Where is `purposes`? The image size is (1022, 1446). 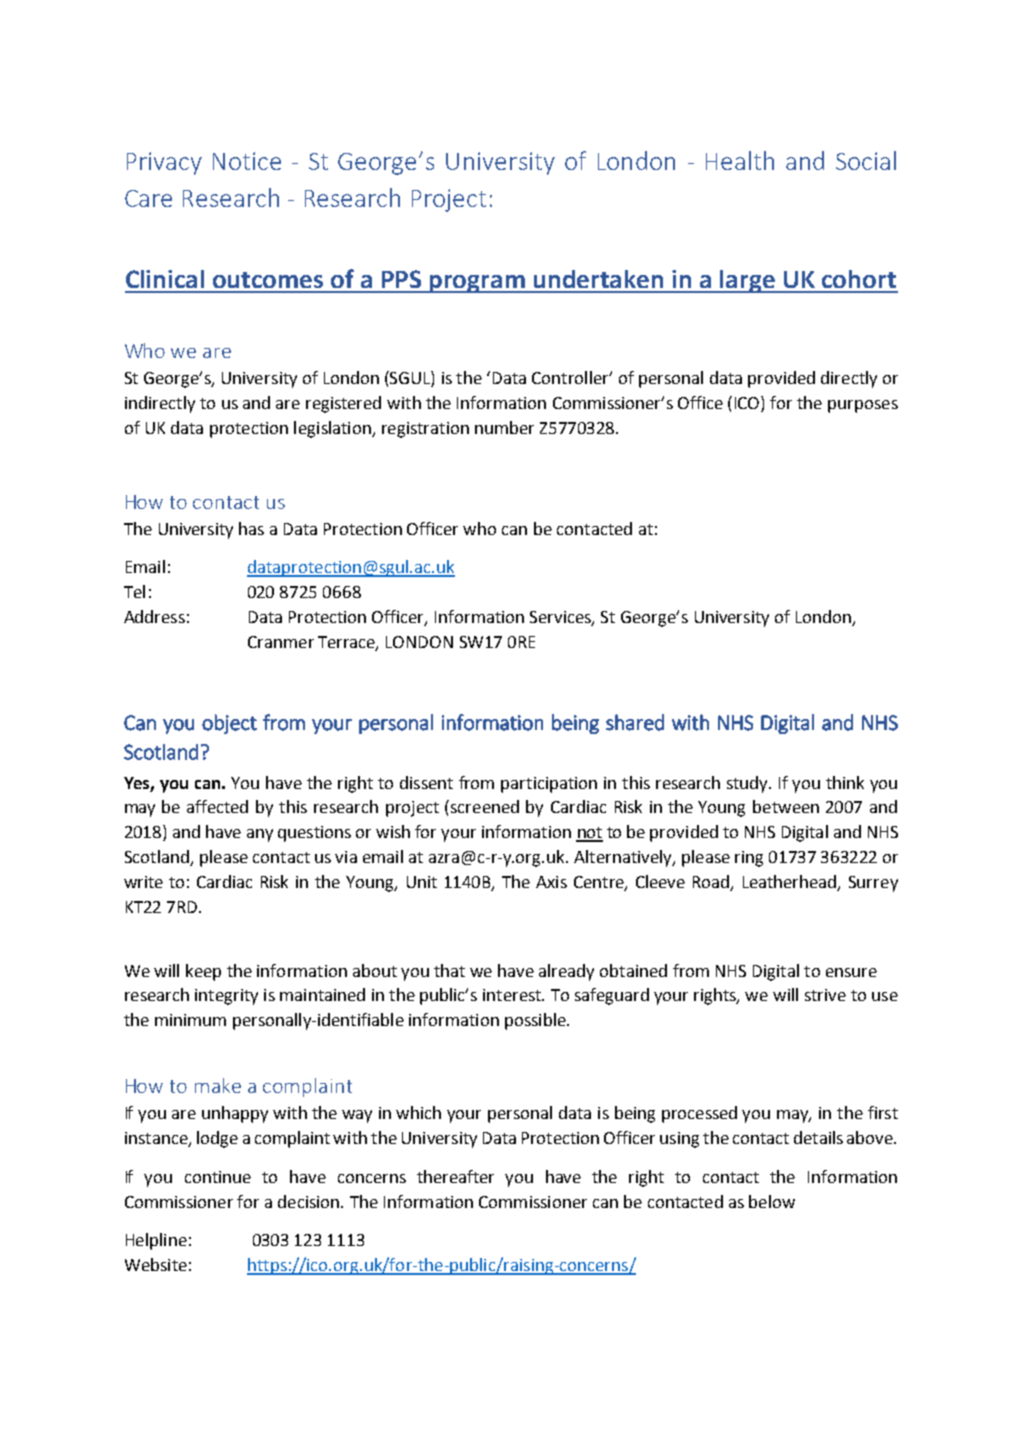
purposes is located at coordinates (863, 406).
